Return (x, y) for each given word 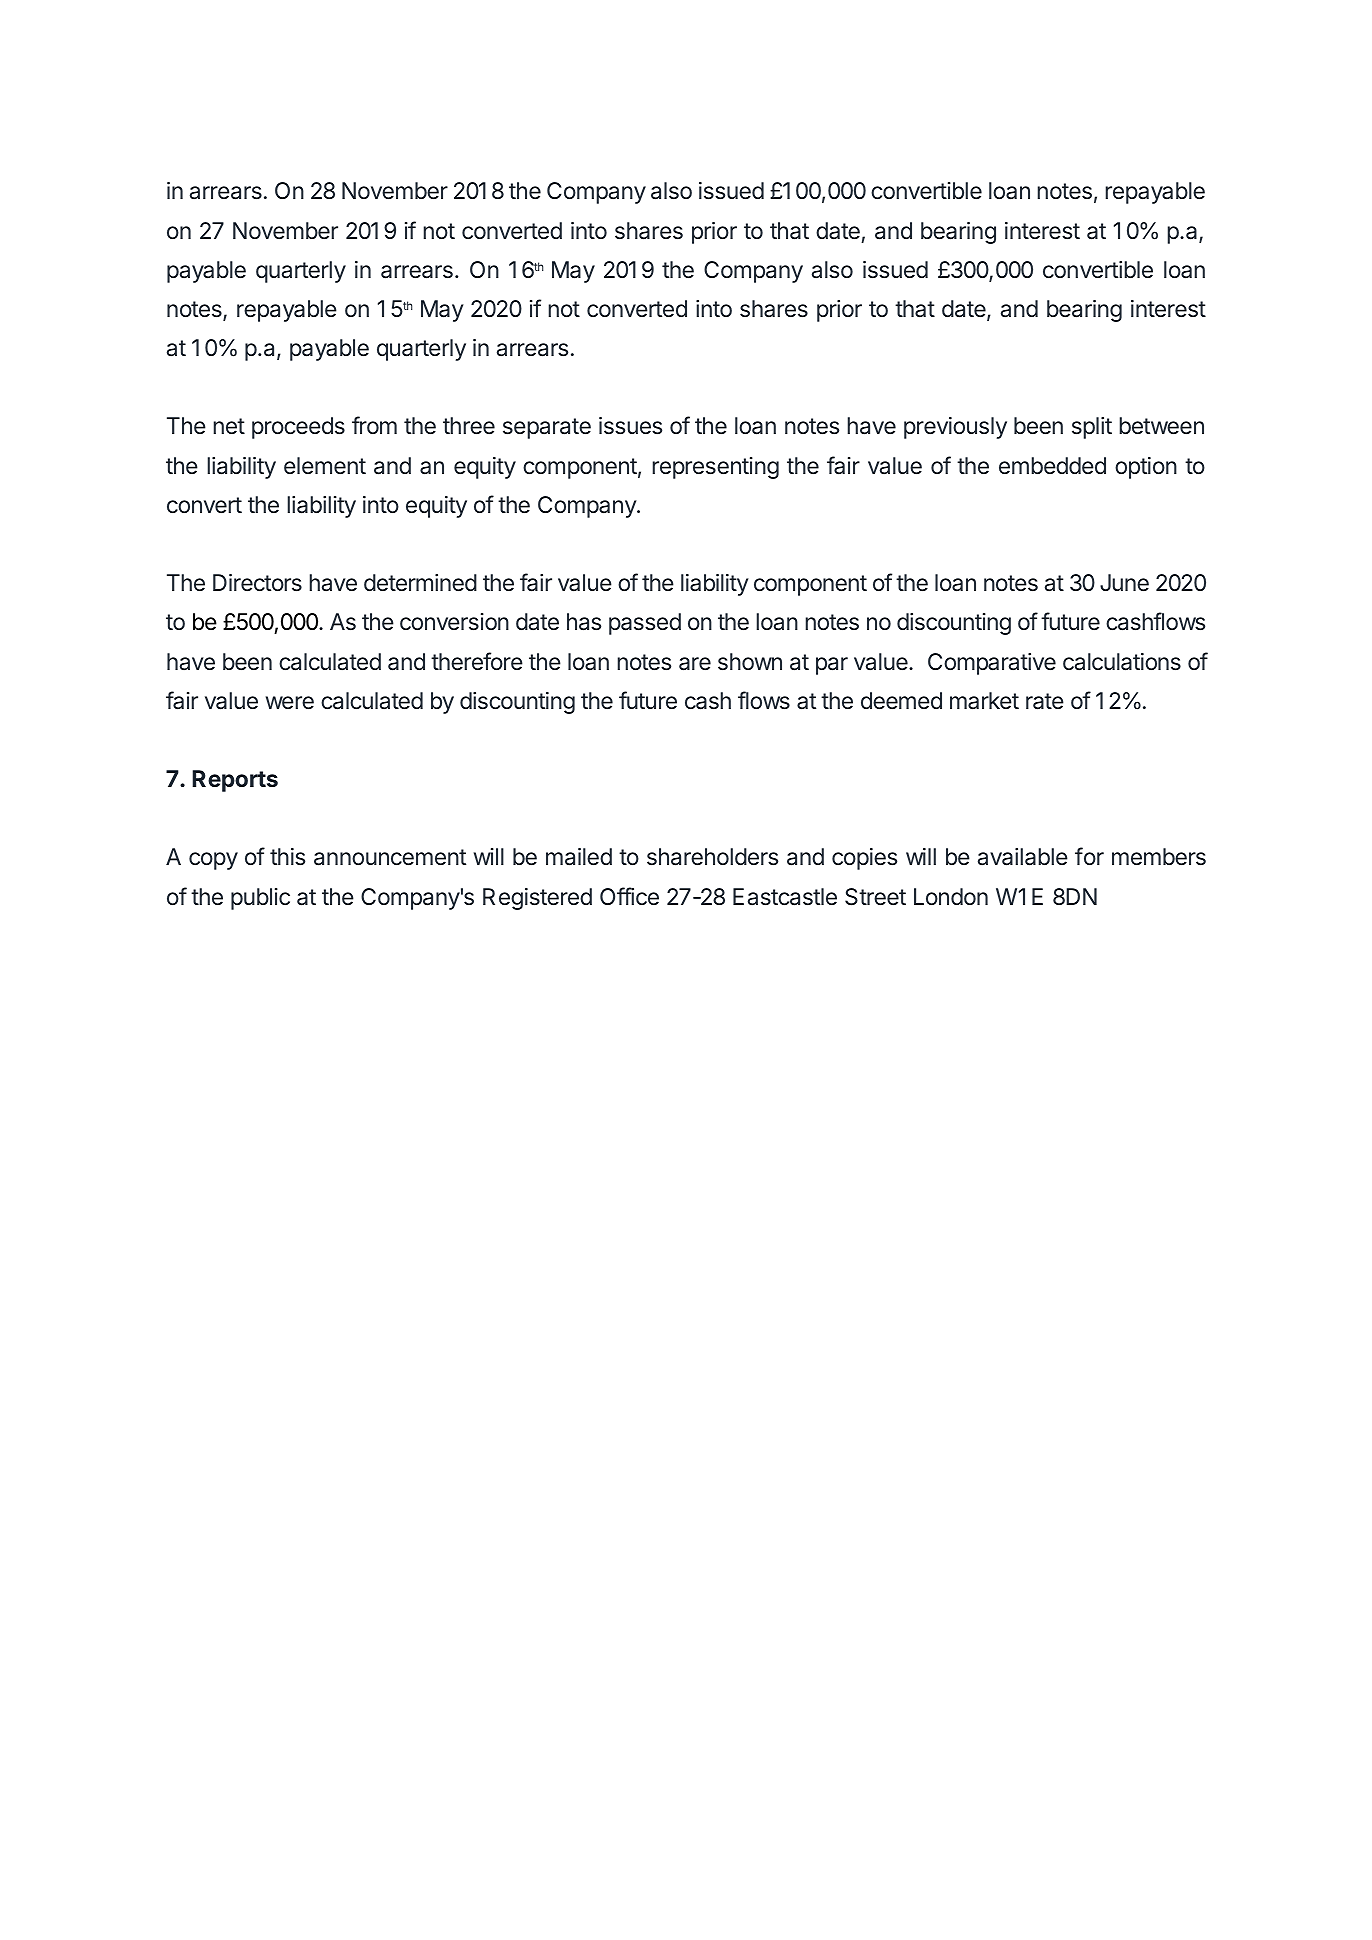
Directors (257, 583)
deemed (901, 701)
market (984, 701)
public (260, 899)
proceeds (298, 428)
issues (630, 426)
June (1124, 583)
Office (629, 896)
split (1092, 428)
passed (645, 624)
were (290, 703)
